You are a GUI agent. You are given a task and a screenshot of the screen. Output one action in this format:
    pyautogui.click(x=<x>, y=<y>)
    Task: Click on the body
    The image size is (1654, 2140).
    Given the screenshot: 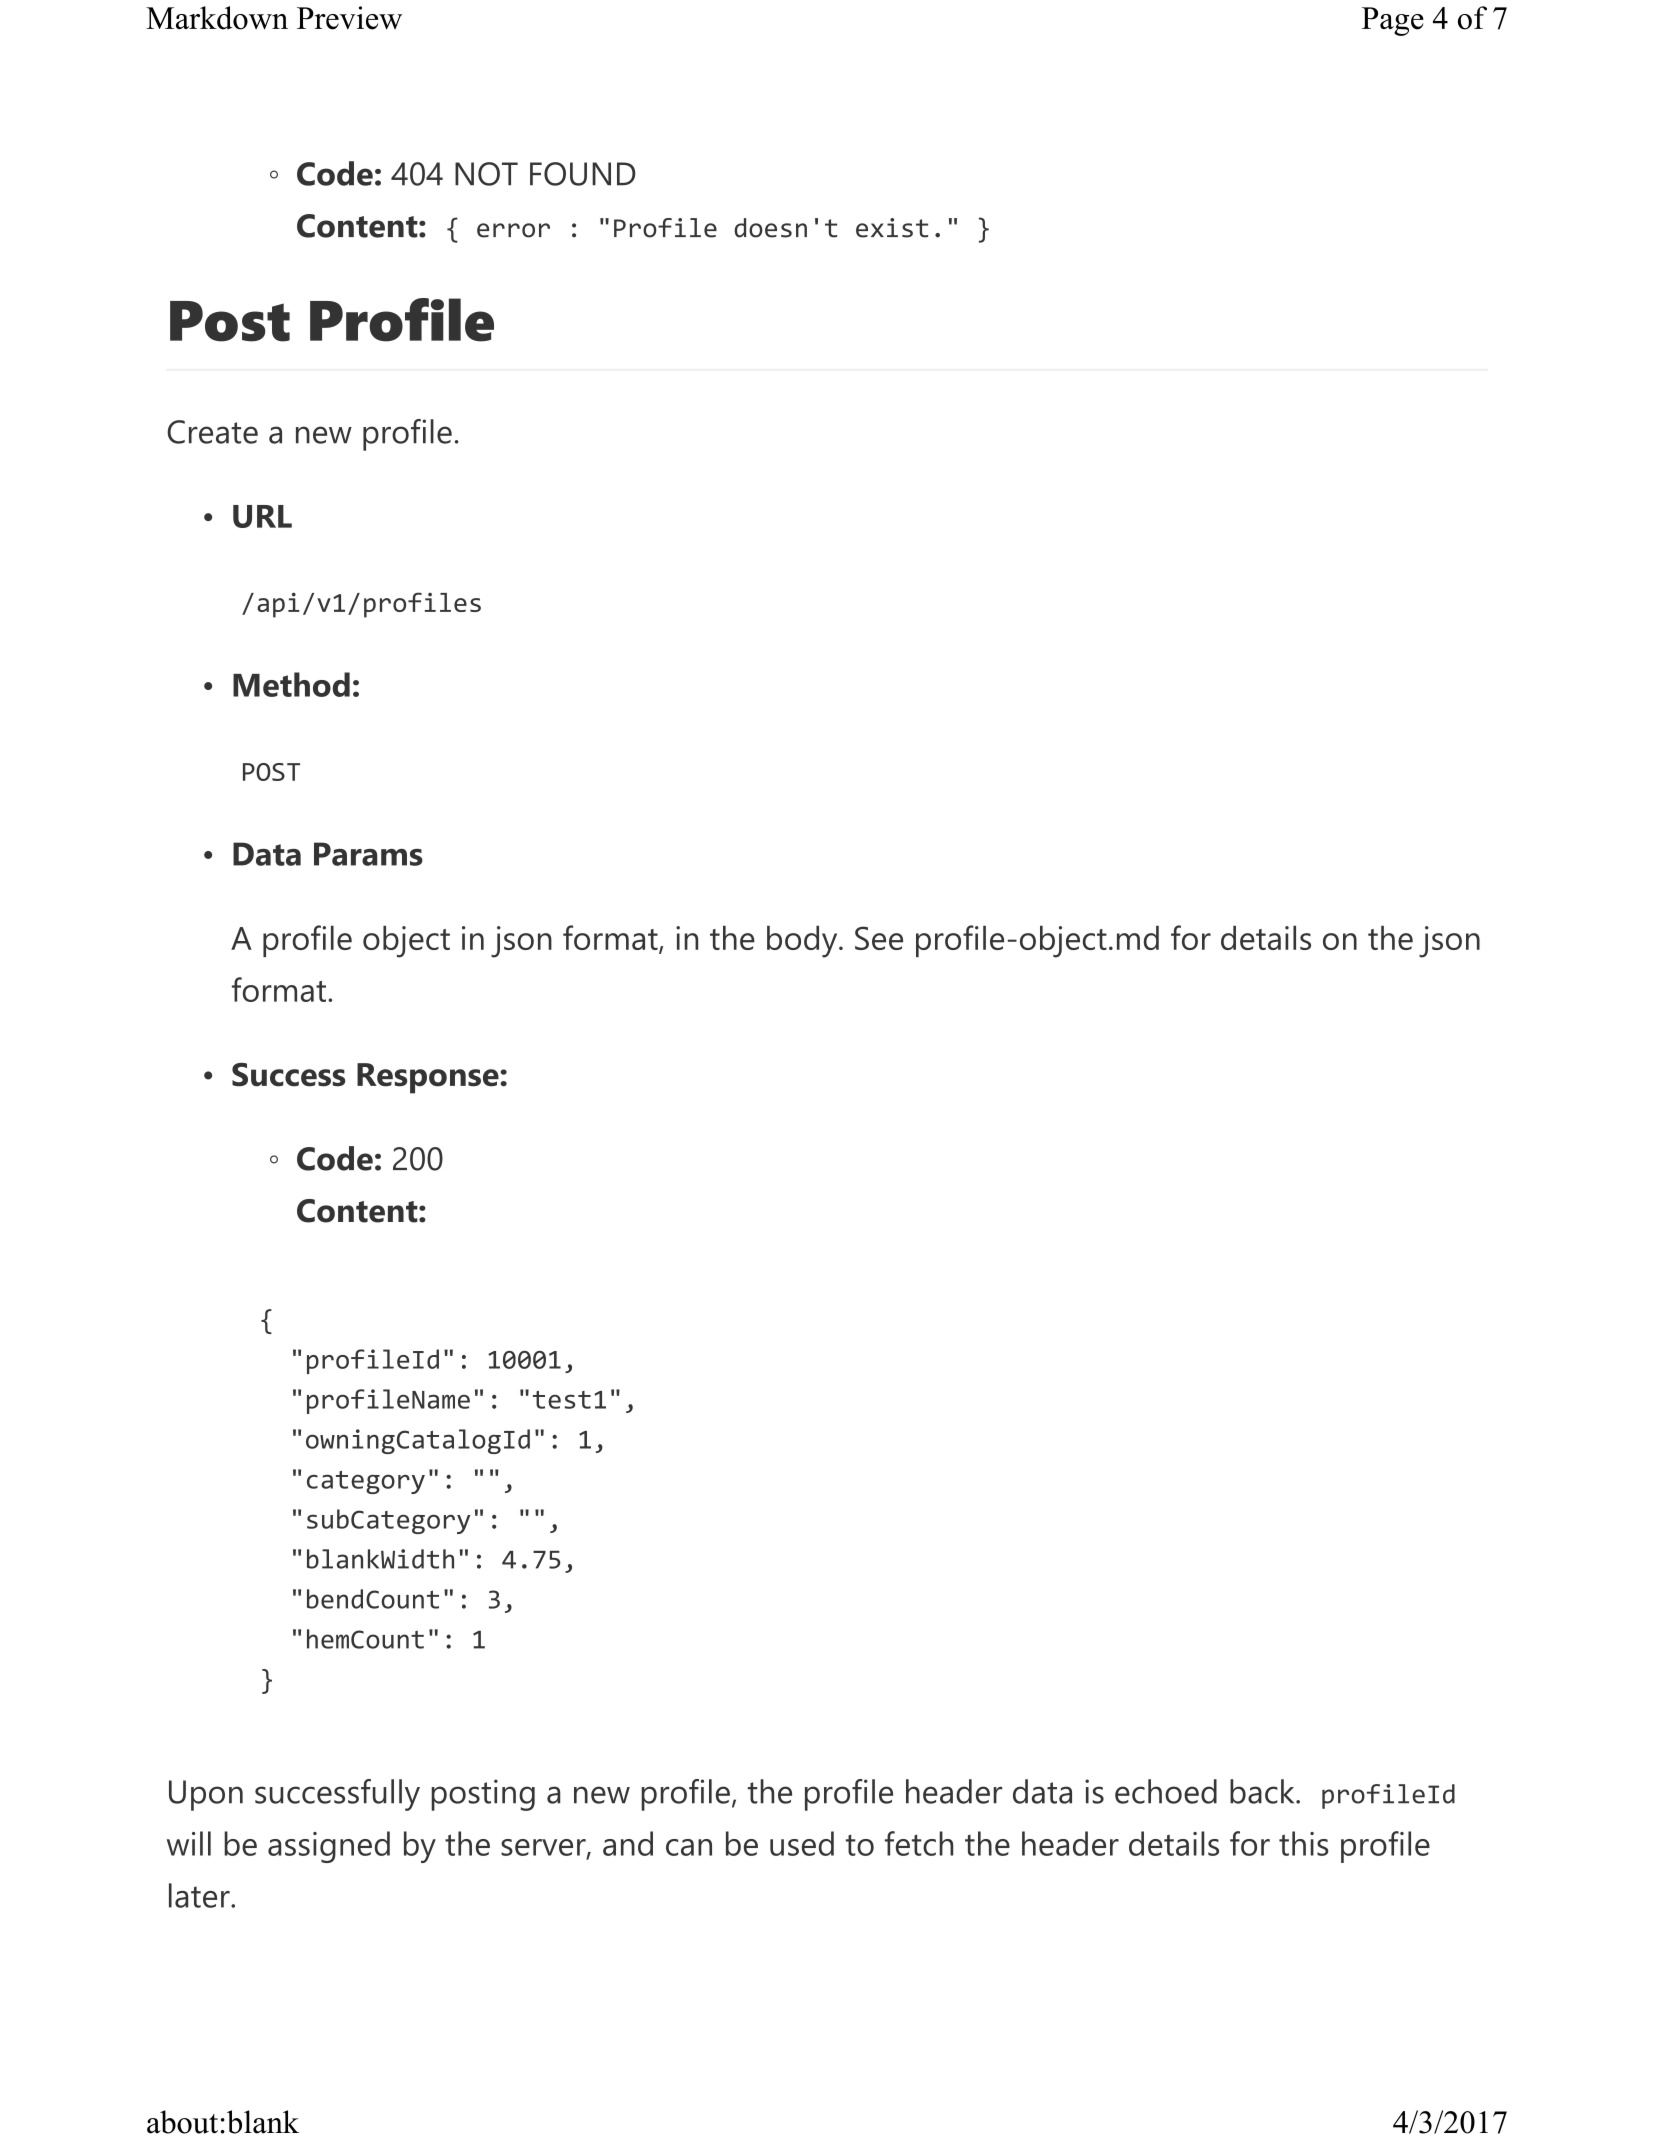 What is the action you would take?
    pyautogui.click(x=803, y=941)
